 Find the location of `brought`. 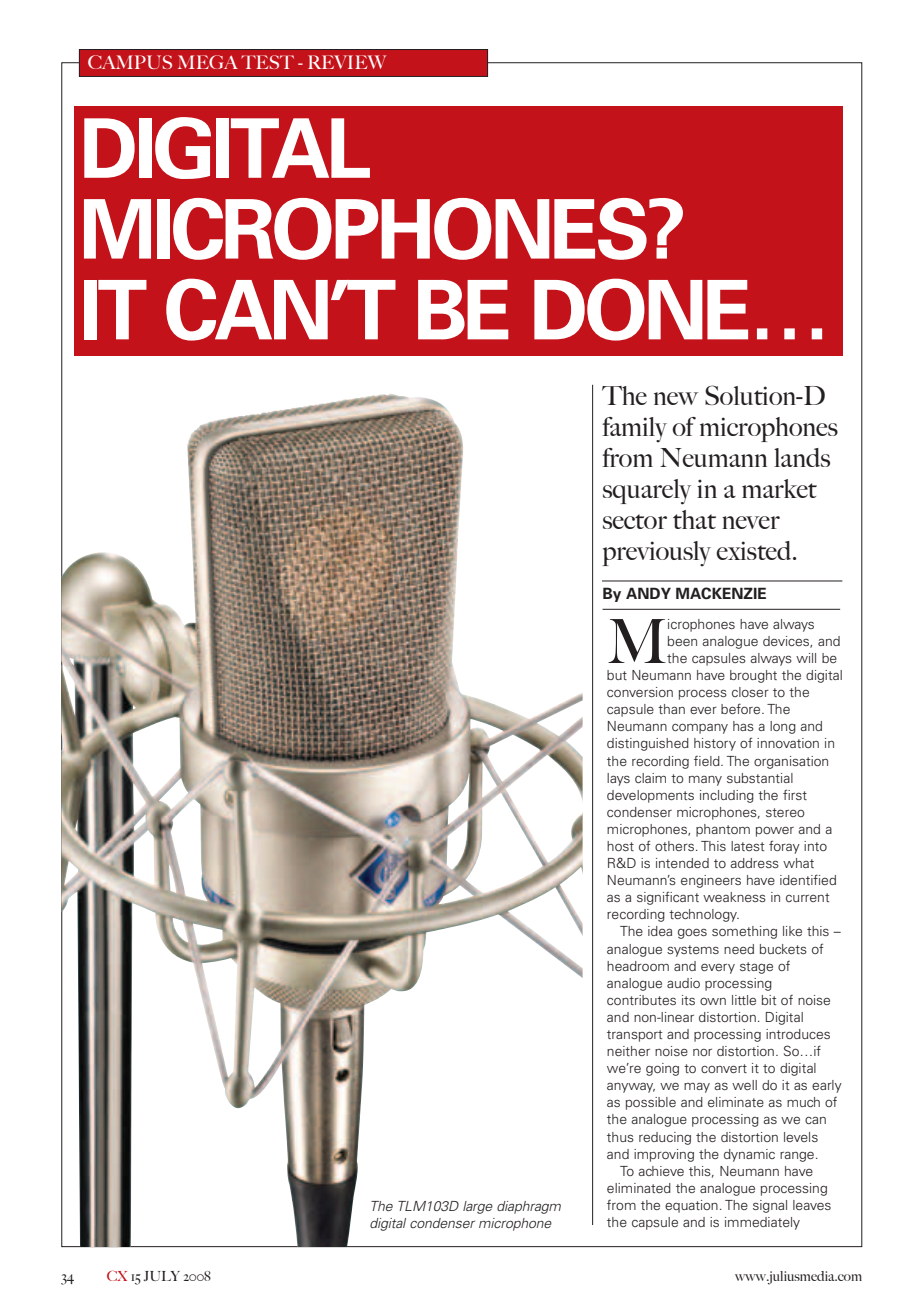

brought is located at coordinates (753, 676).
